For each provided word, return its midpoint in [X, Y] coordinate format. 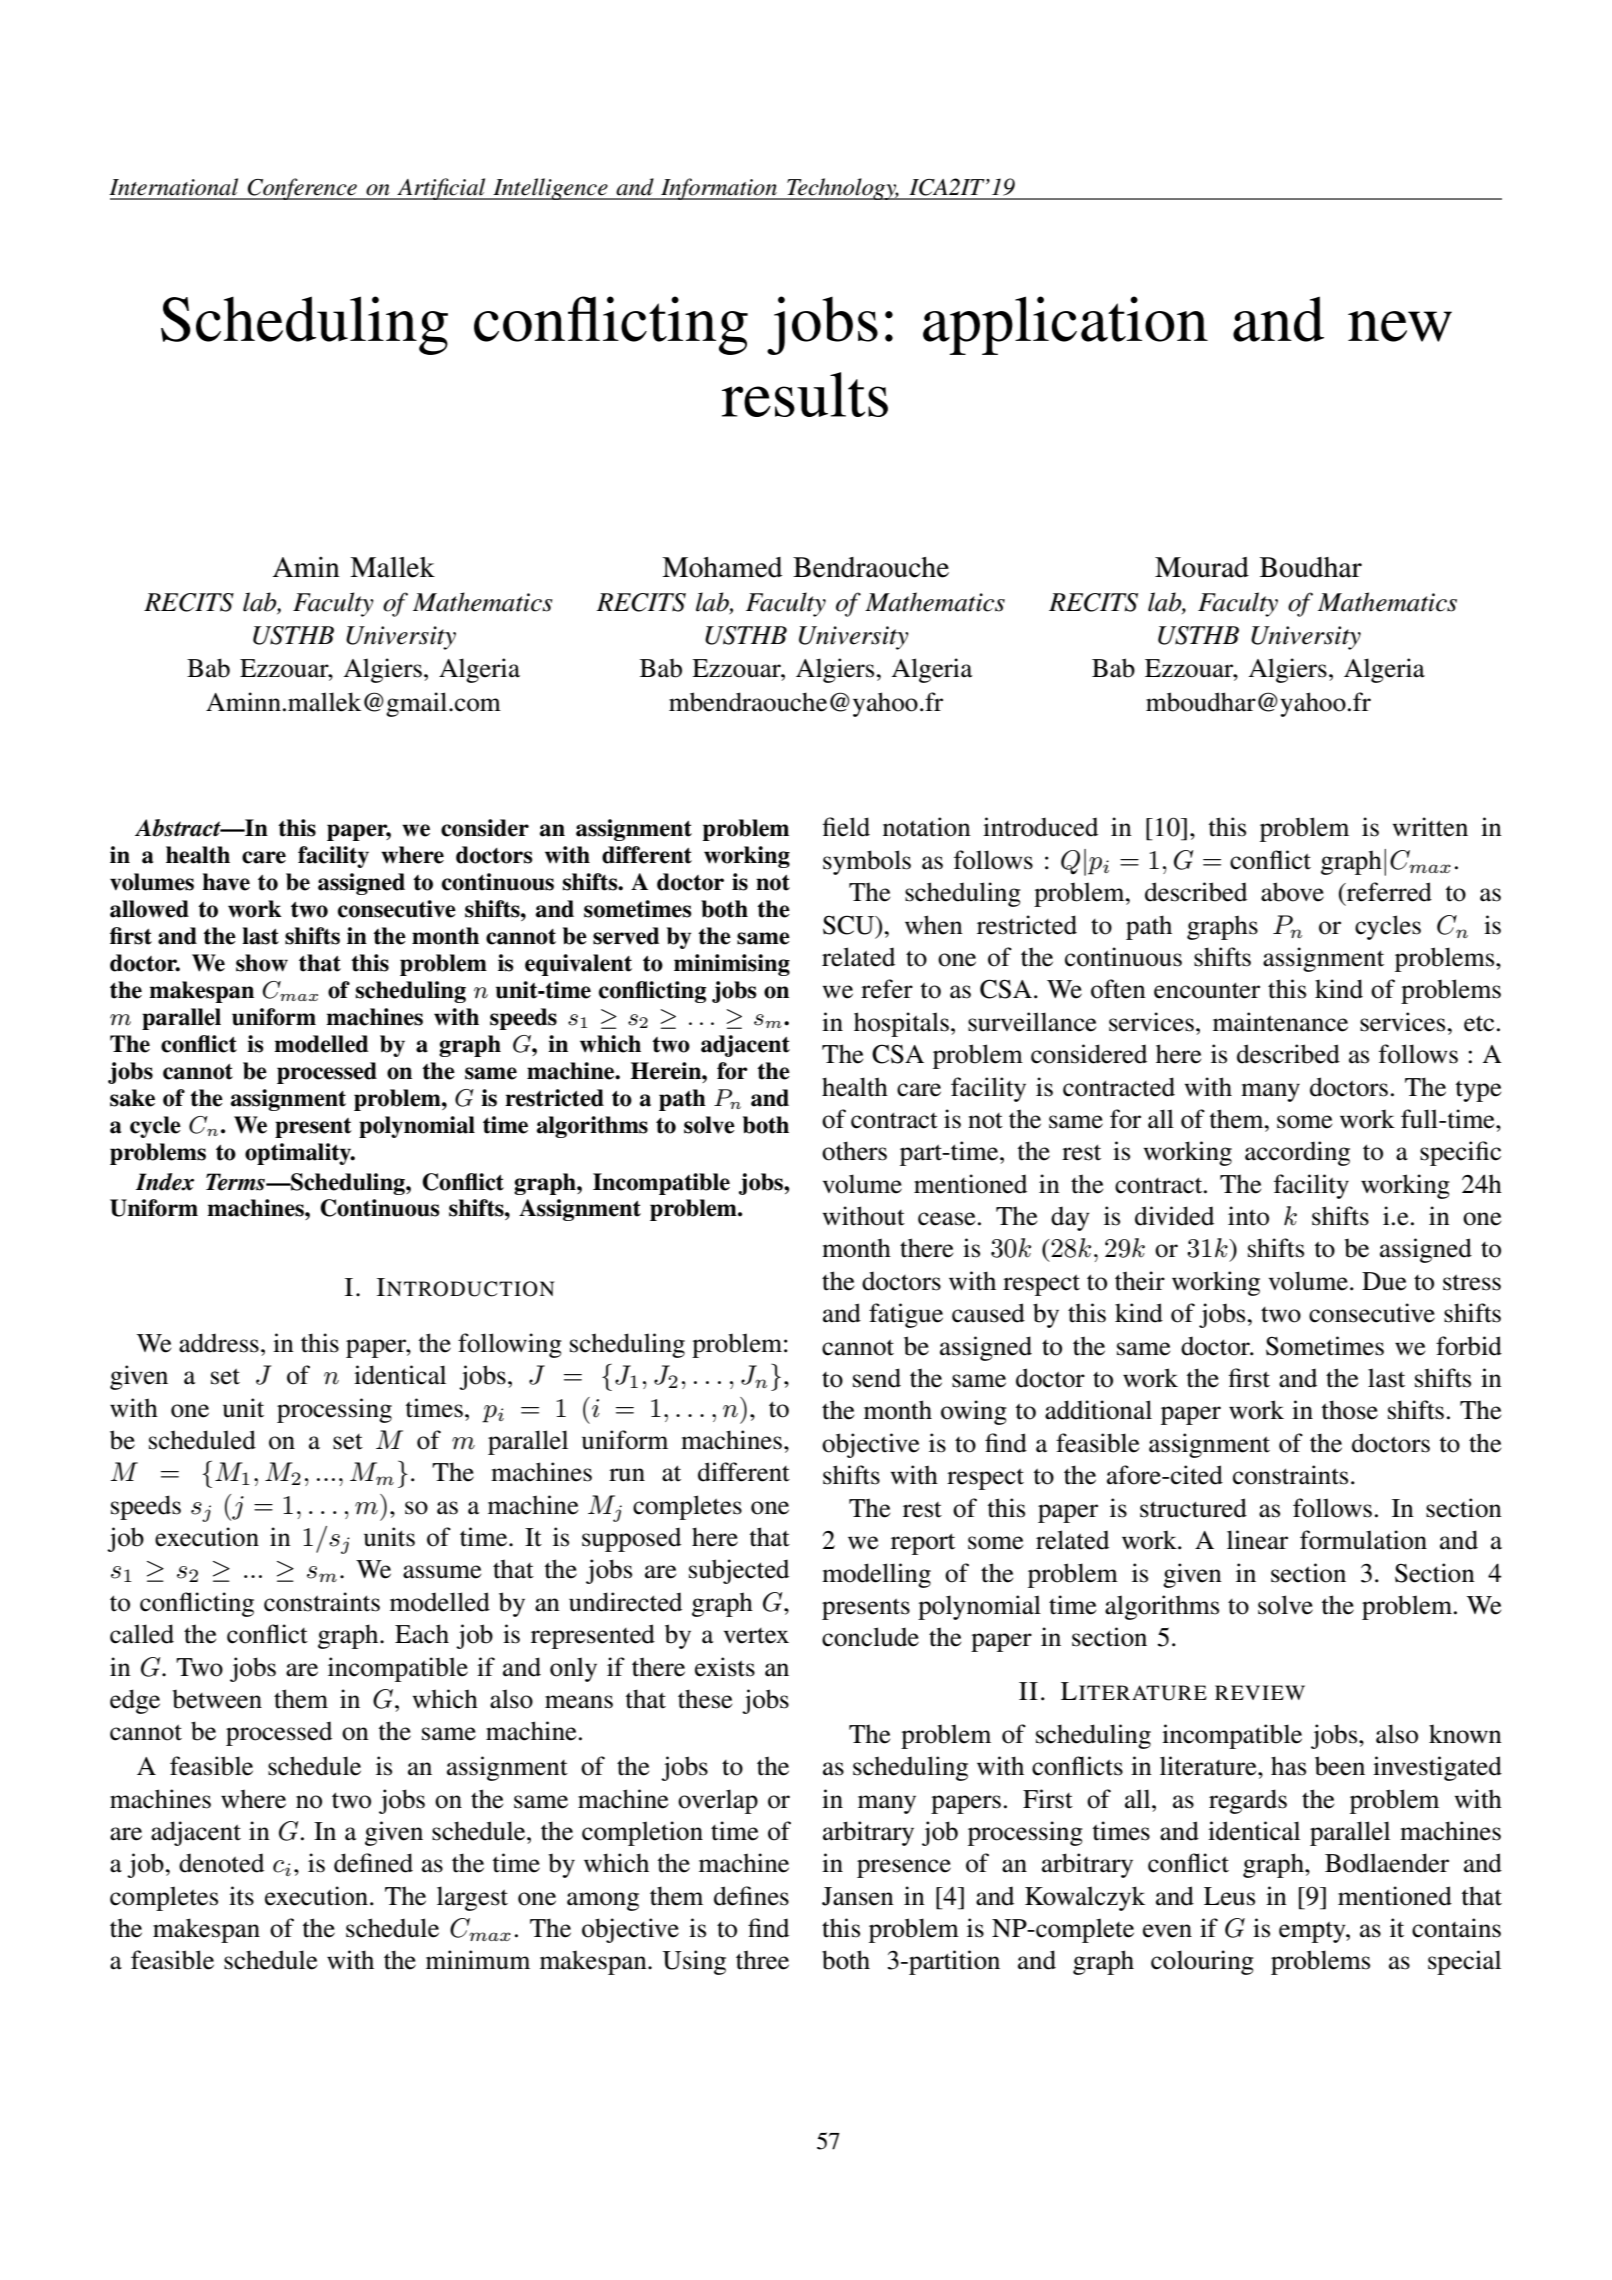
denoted [221, 1863]
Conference [302, 189]
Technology [842, 189]
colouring [1202, 1962]
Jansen [858, 1896]
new [1400, 326]
